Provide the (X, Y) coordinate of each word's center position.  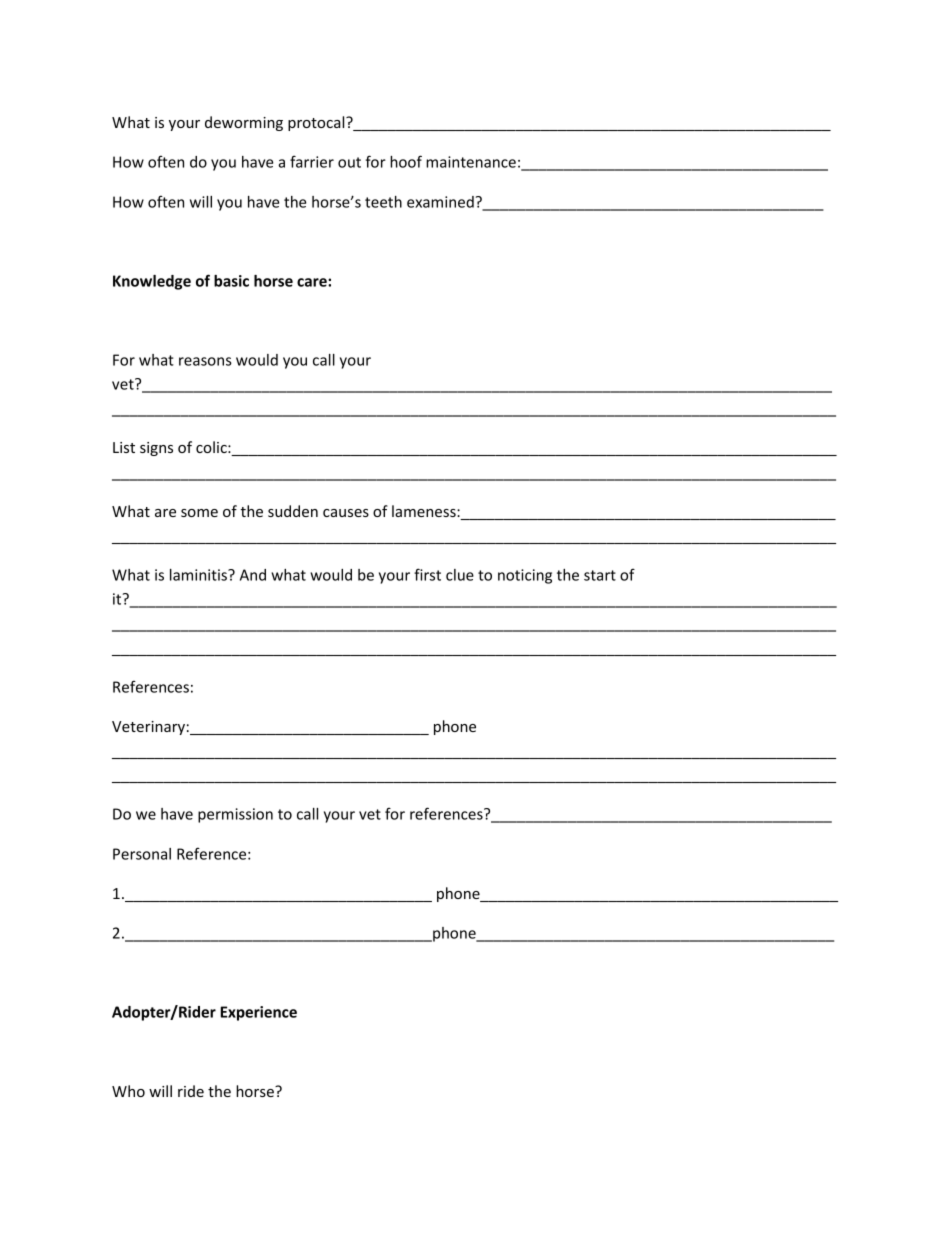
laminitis (199, 575)
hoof (406, 161)
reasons (205, 361)
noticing (525, 576)
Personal (142, 854)
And (253, 575)
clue (460, 575)
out (349, 162)
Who (128, 1091)
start (600, 575)
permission (235, 815)
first (427, 574)
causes (346, 513)
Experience (258, 1013)
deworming (244, 123)
